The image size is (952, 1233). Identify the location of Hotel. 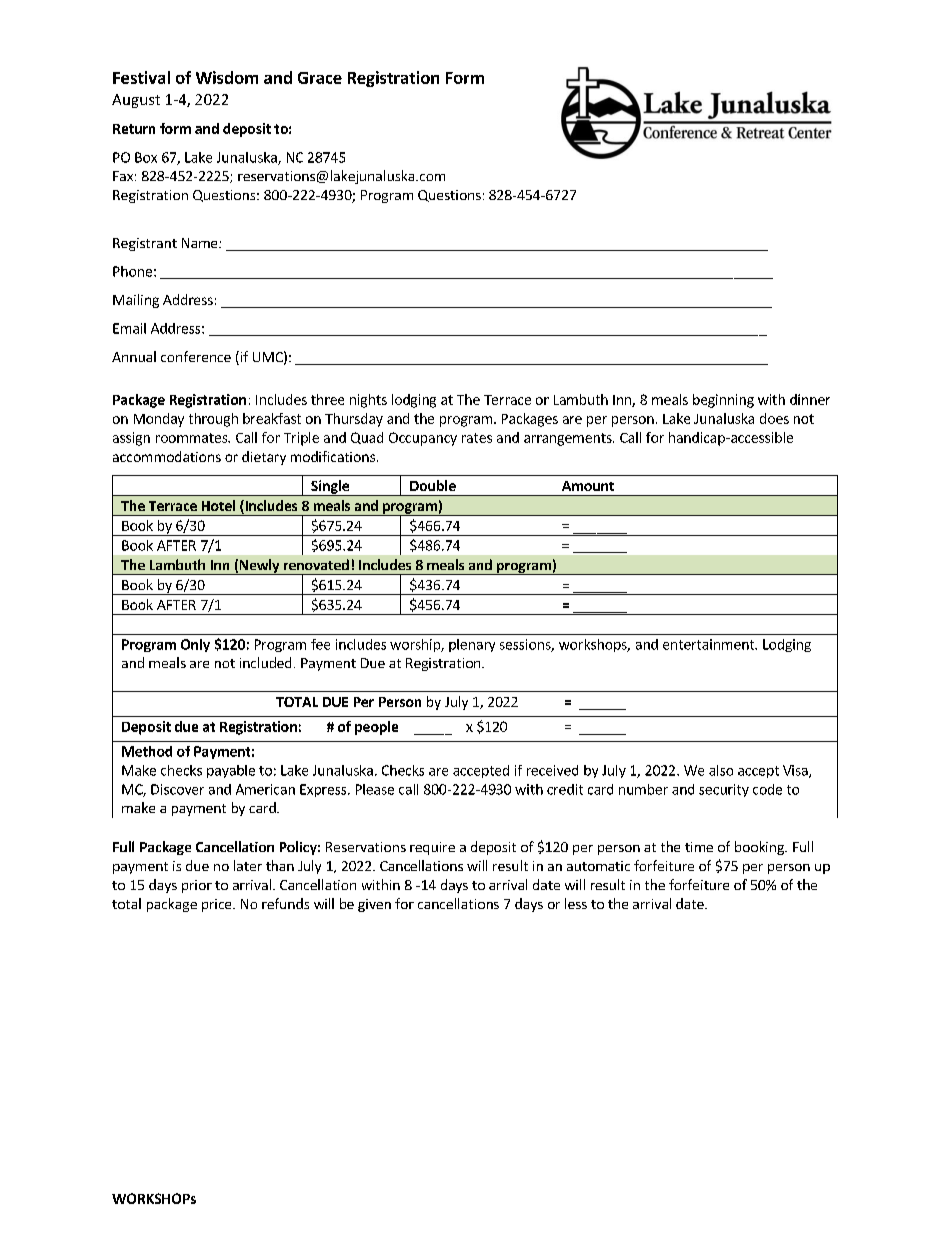
(218, 505).
